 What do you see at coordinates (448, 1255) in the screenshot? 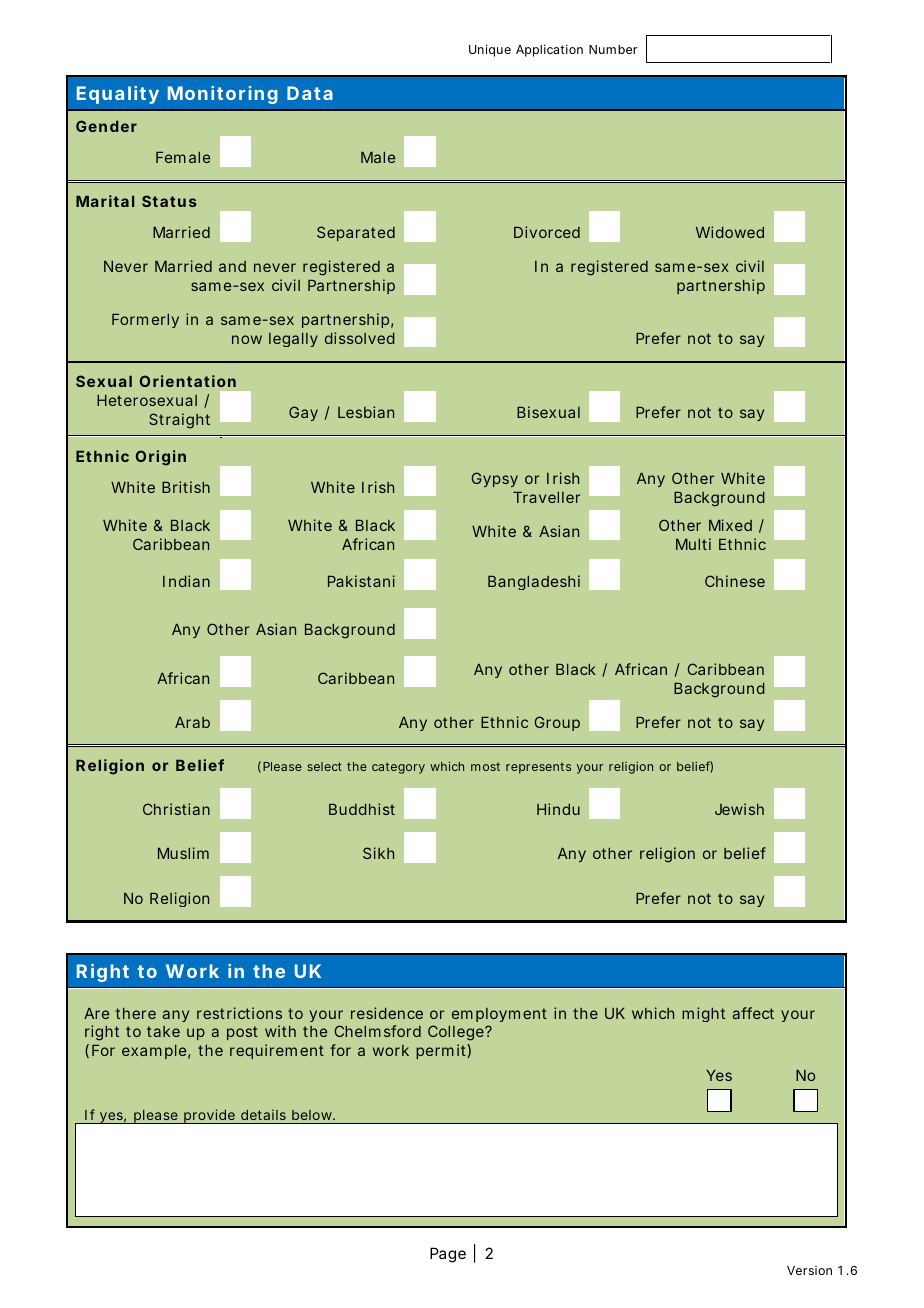
I see `Page` at bounding box center [448, 1255].
